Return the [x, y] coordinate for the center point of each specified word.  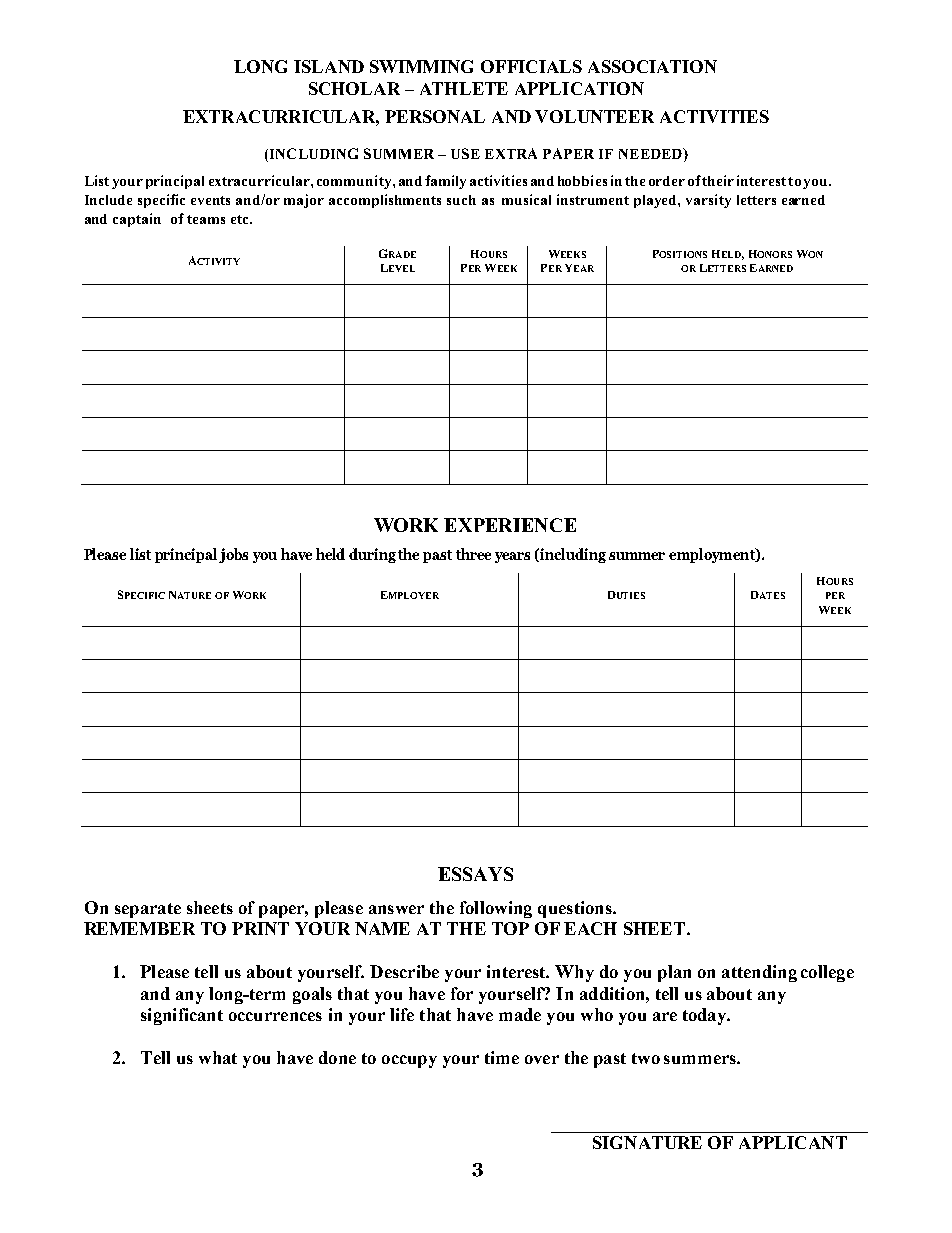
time [502, 1057]
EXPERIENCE [510, 525]
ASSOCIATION [652, 66]
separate [148, 910]
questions [576, 909]
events [210, 200]
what [218, 1057]
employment [713, 555]
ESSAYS [475, 874]
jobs [233, 555]
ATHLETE [464, 88]
